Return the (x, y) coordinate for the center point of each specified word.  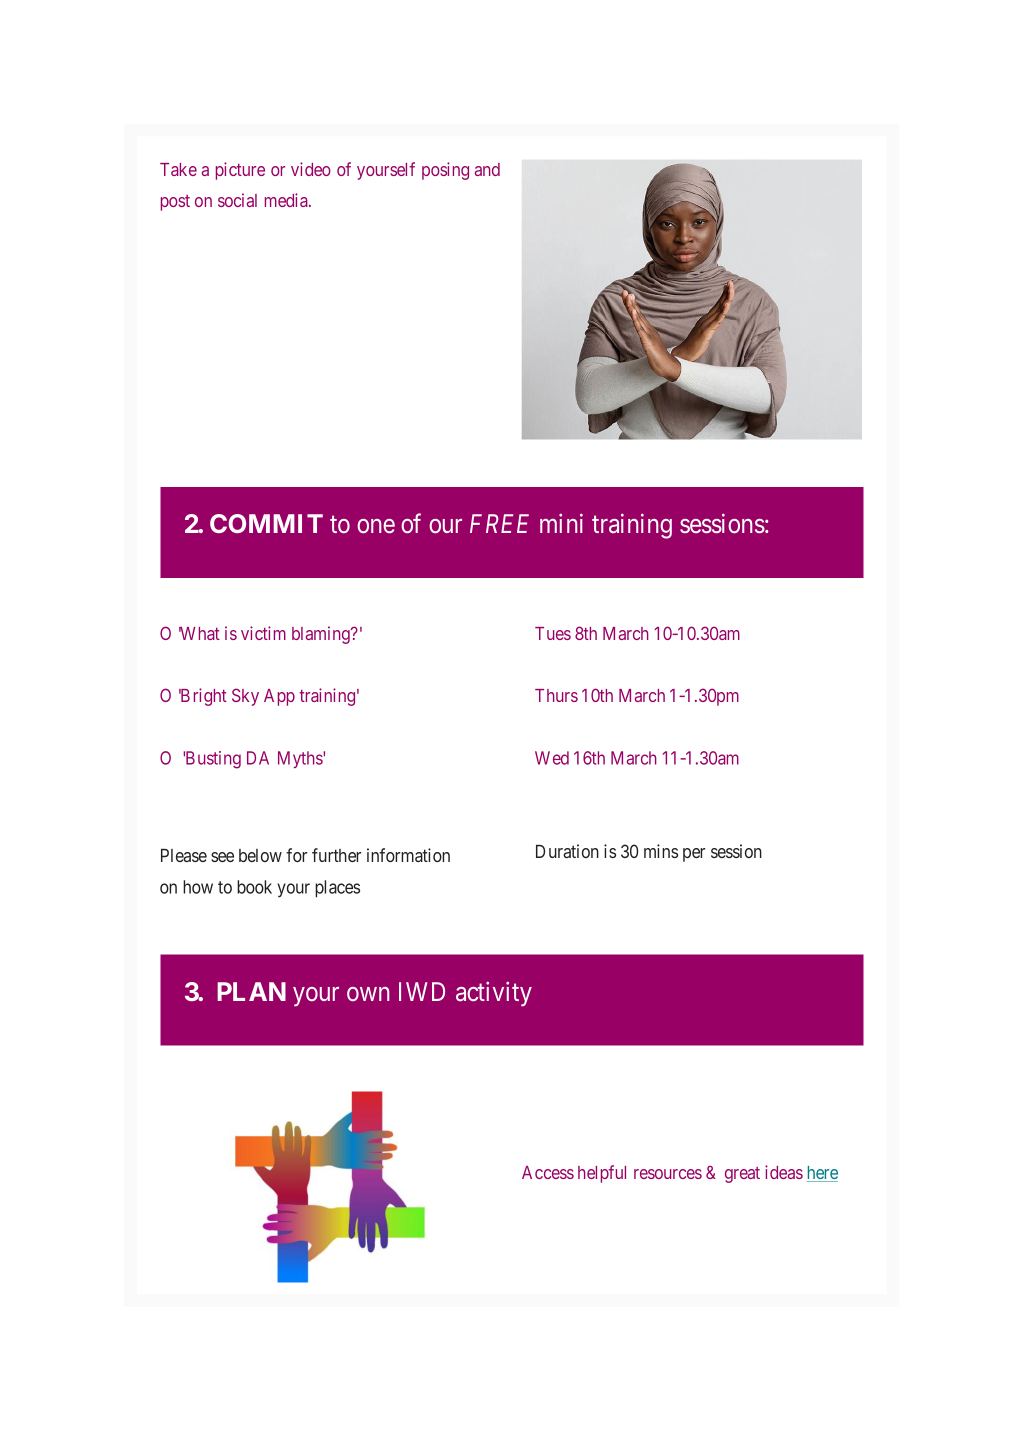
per (694, 855)
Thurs (556, 695)
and (487, 169)
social (237, 200)
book (254, 887)
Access (548, 1172)
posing (445, 171)
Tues (553, 633)
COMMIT (266, 523)
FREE (499, 523)
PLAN (251, 991)
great (742, 1175)
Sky (245, 697)
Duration (567, 851)
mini (561, 523)
